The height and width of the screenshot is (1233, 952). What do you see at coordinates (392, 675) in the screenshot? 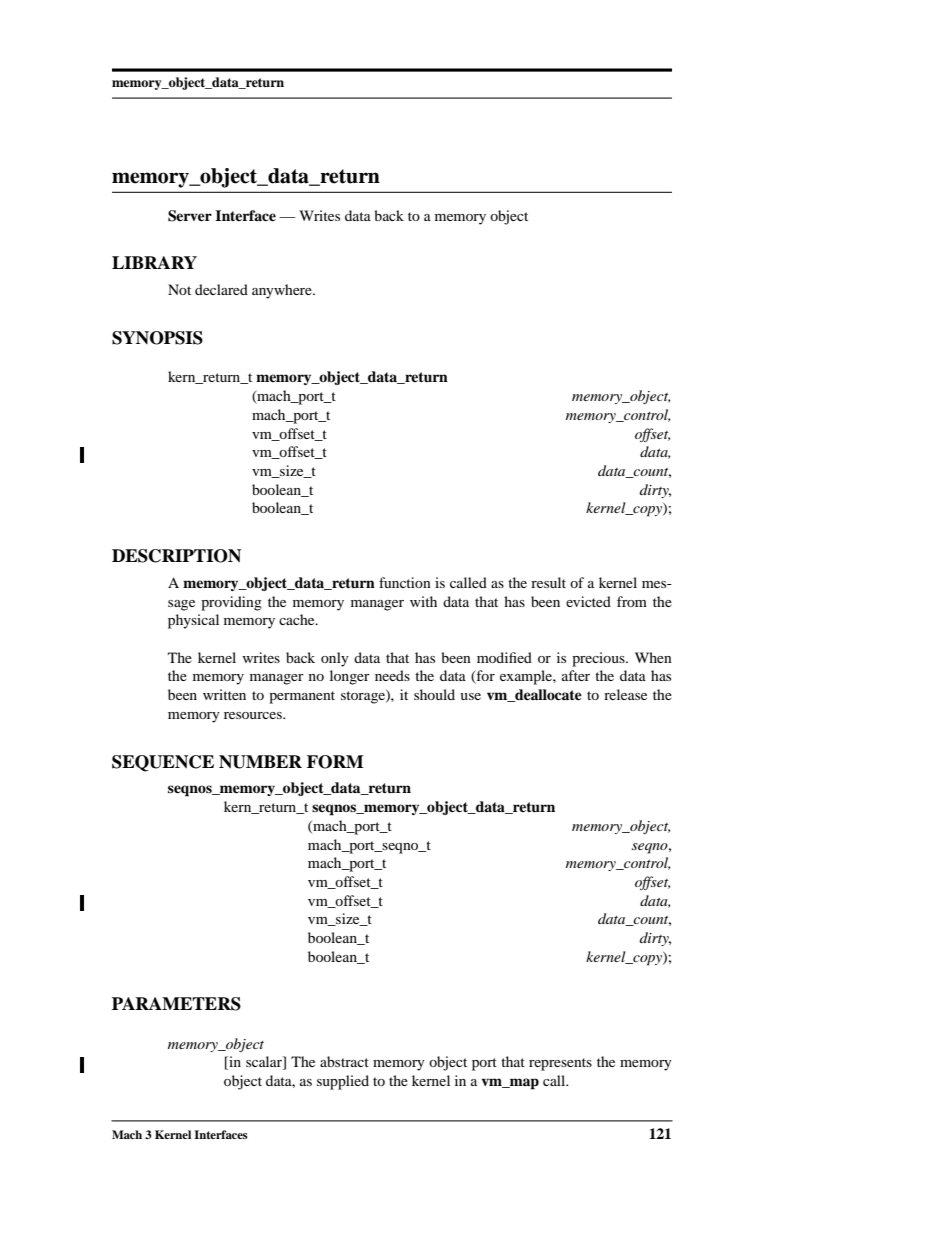
I see `needs` at bounding box center [392, 675].
